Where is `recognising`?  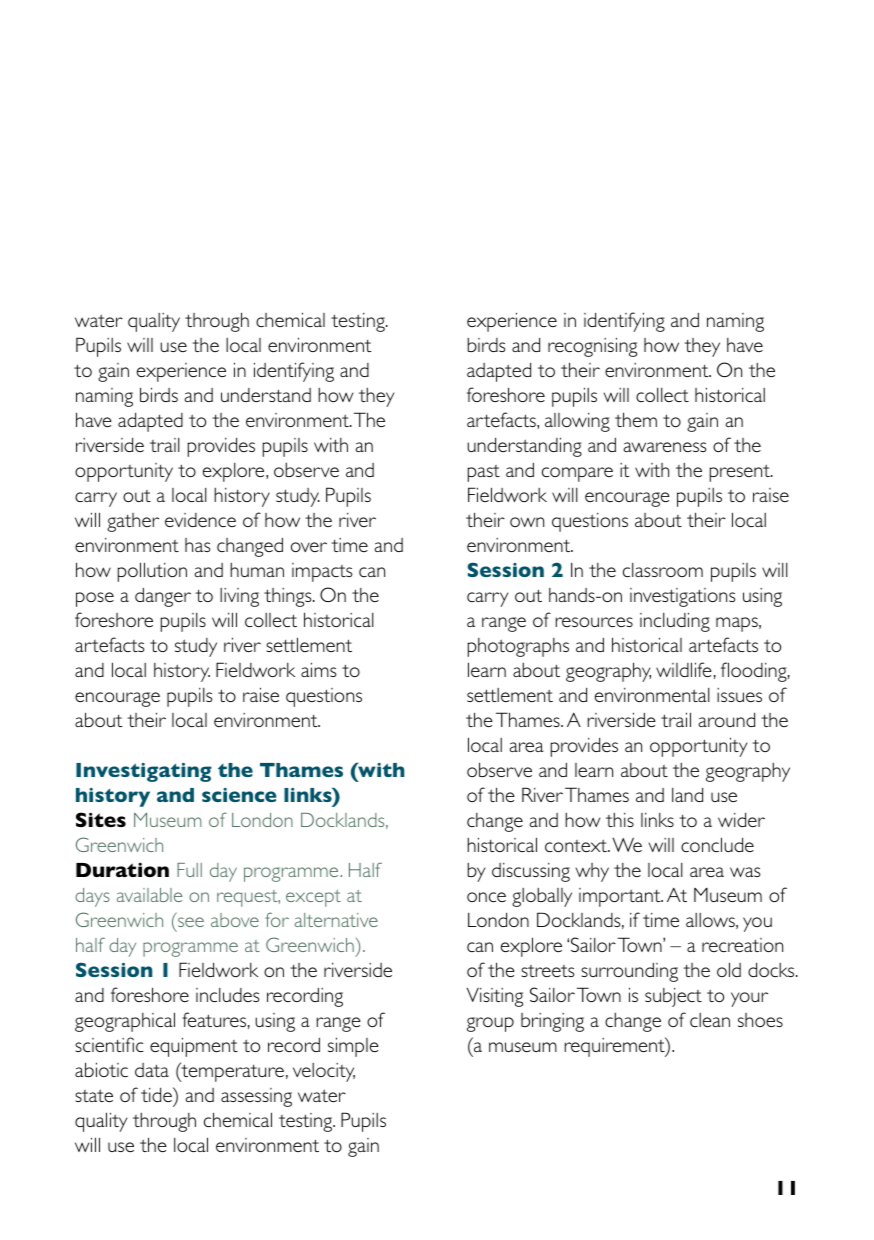
recognising is located at coordinates (592, 347).
